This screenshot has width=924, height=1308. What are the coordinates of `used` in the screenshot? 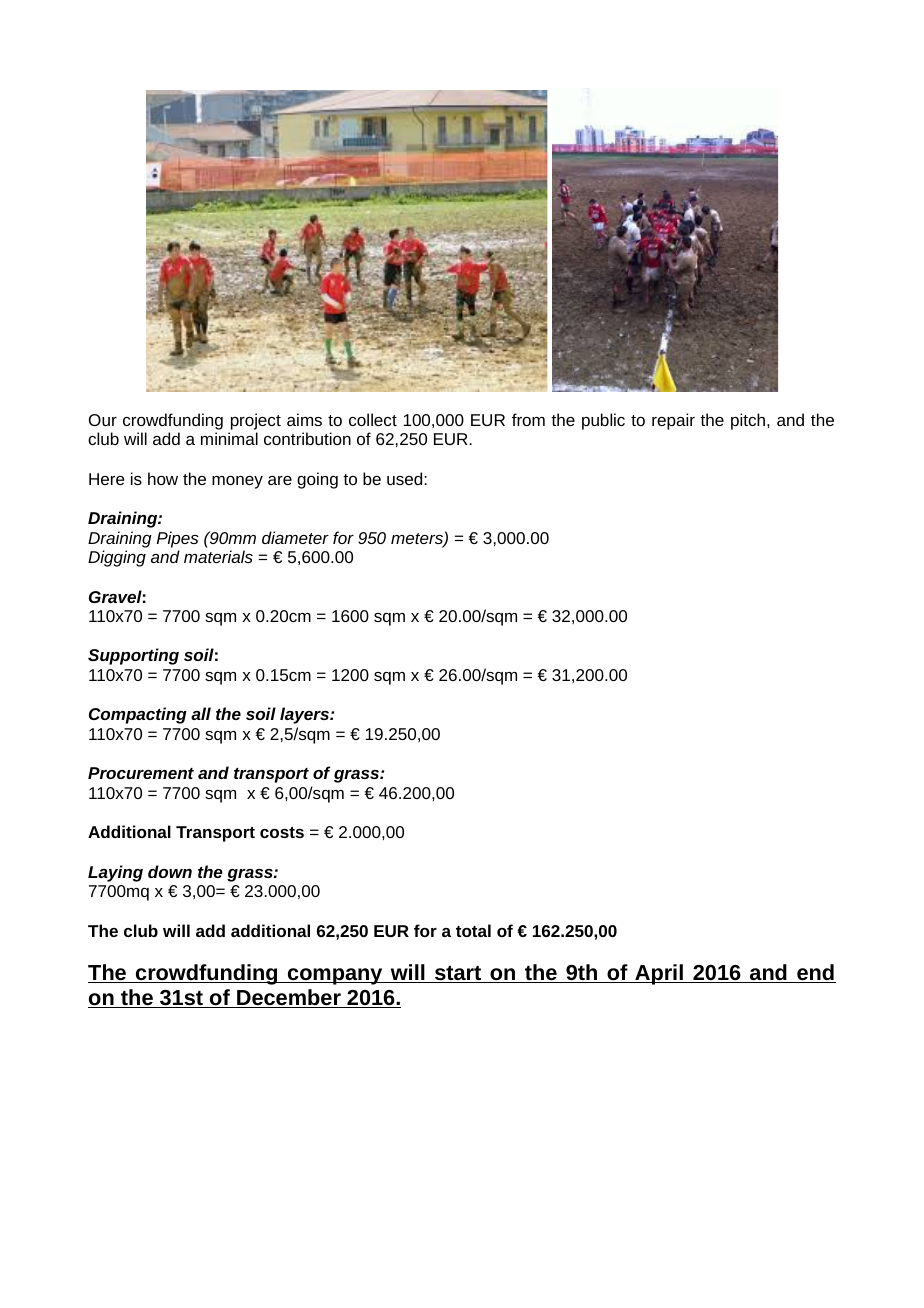 It's located at (406, 478).
